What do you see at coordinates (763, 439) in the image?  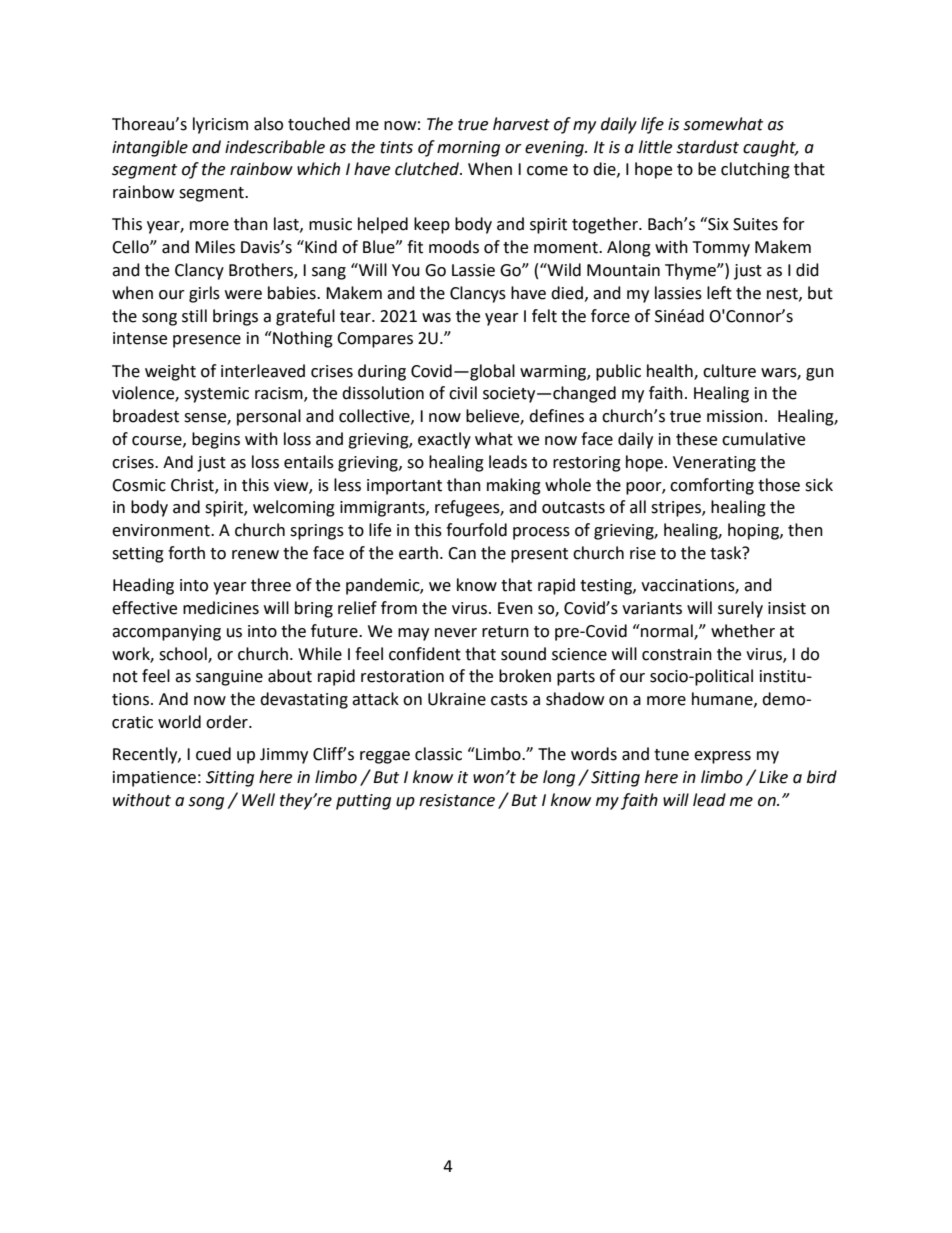 I see `cumulative` at bounding box center [763, 439].
